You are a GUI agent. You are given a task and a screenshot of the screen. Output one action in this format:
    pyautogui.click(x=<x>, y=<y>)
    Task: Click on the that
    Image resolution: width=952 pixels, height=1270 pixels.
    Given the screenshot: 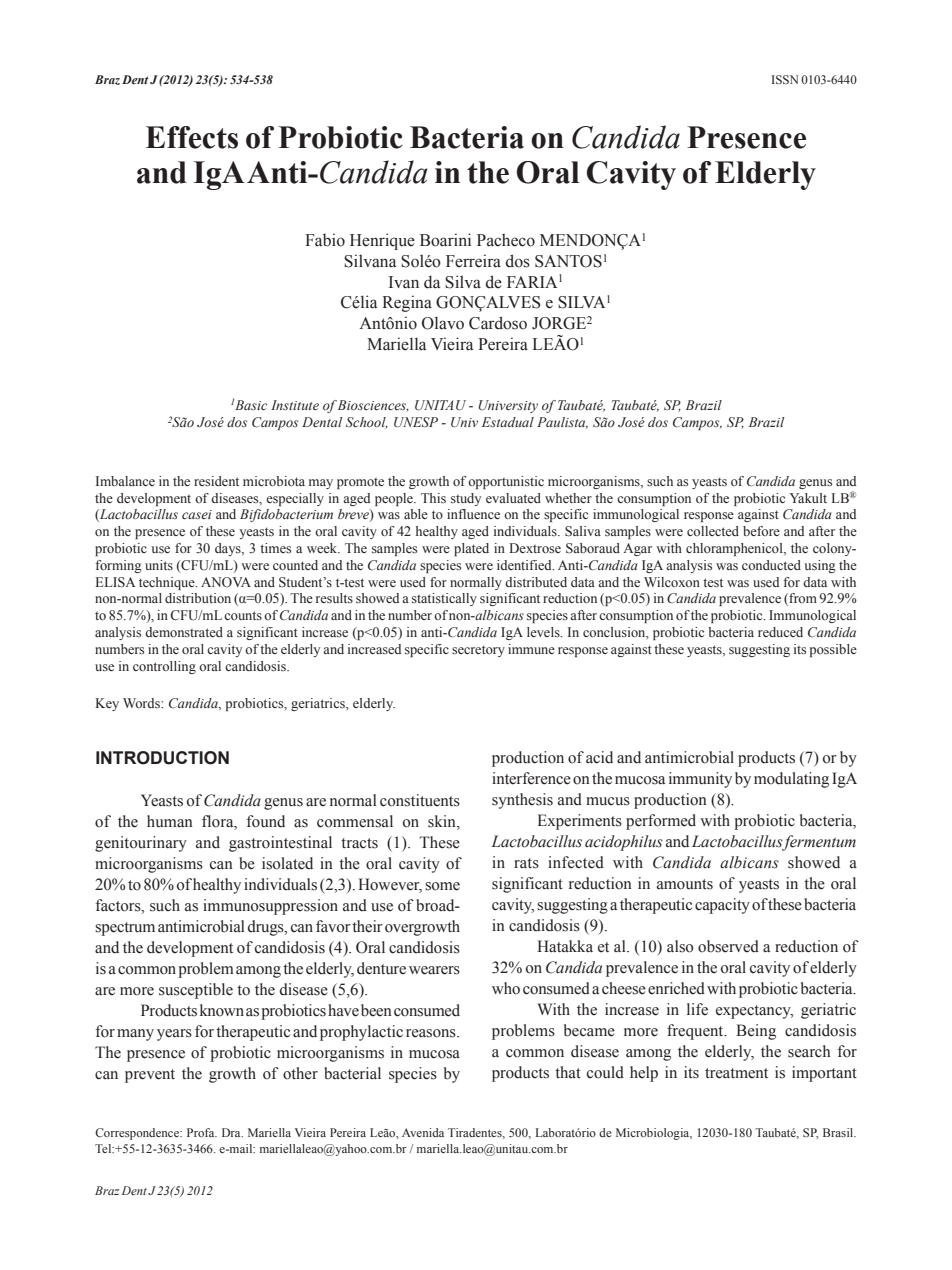 What is the action you would take?
    pyautogui.click(x=568, y=1072)
